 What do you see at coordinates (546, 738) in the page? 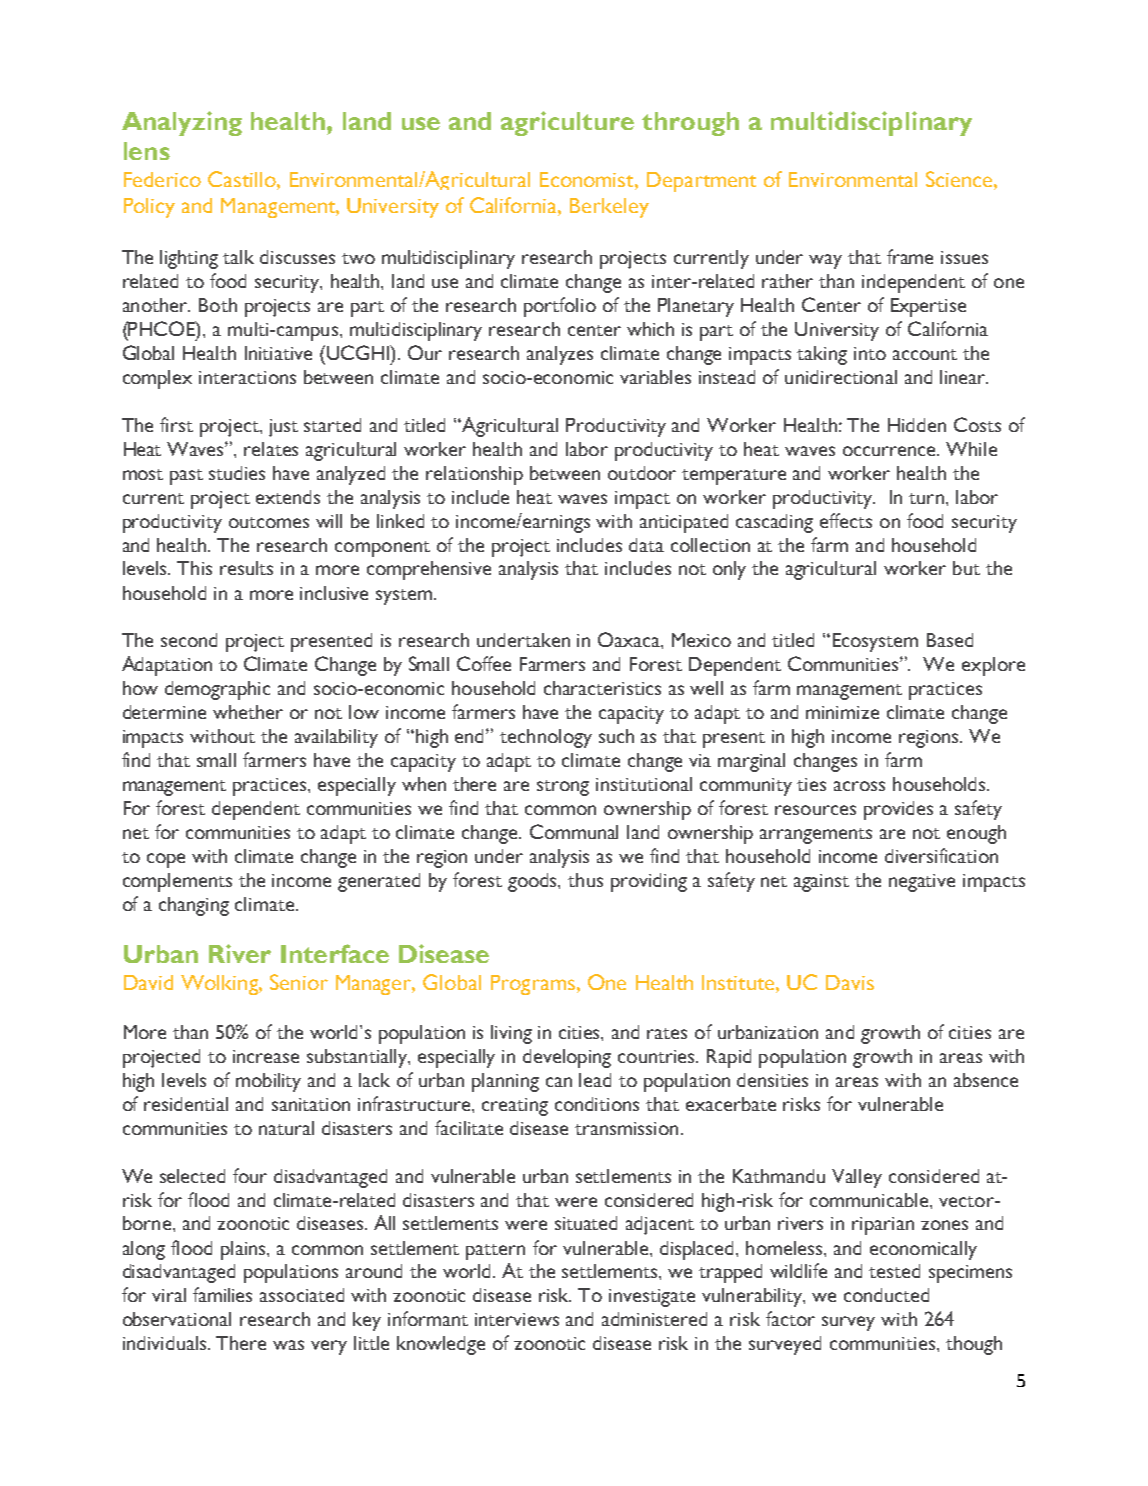
I see `technology` at bounding box center [546, 738].
